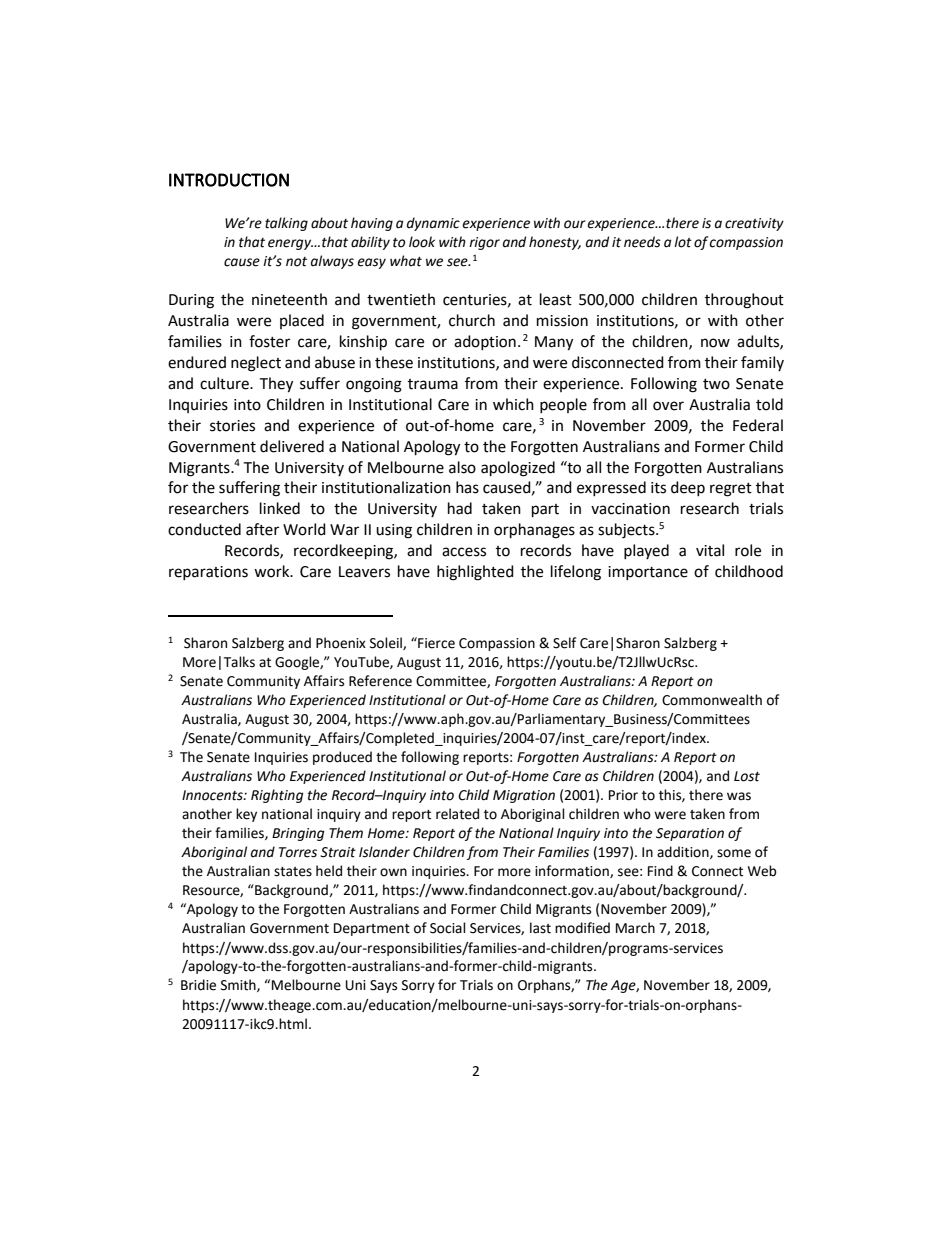  I want to click on Social, so click(448, 928).
